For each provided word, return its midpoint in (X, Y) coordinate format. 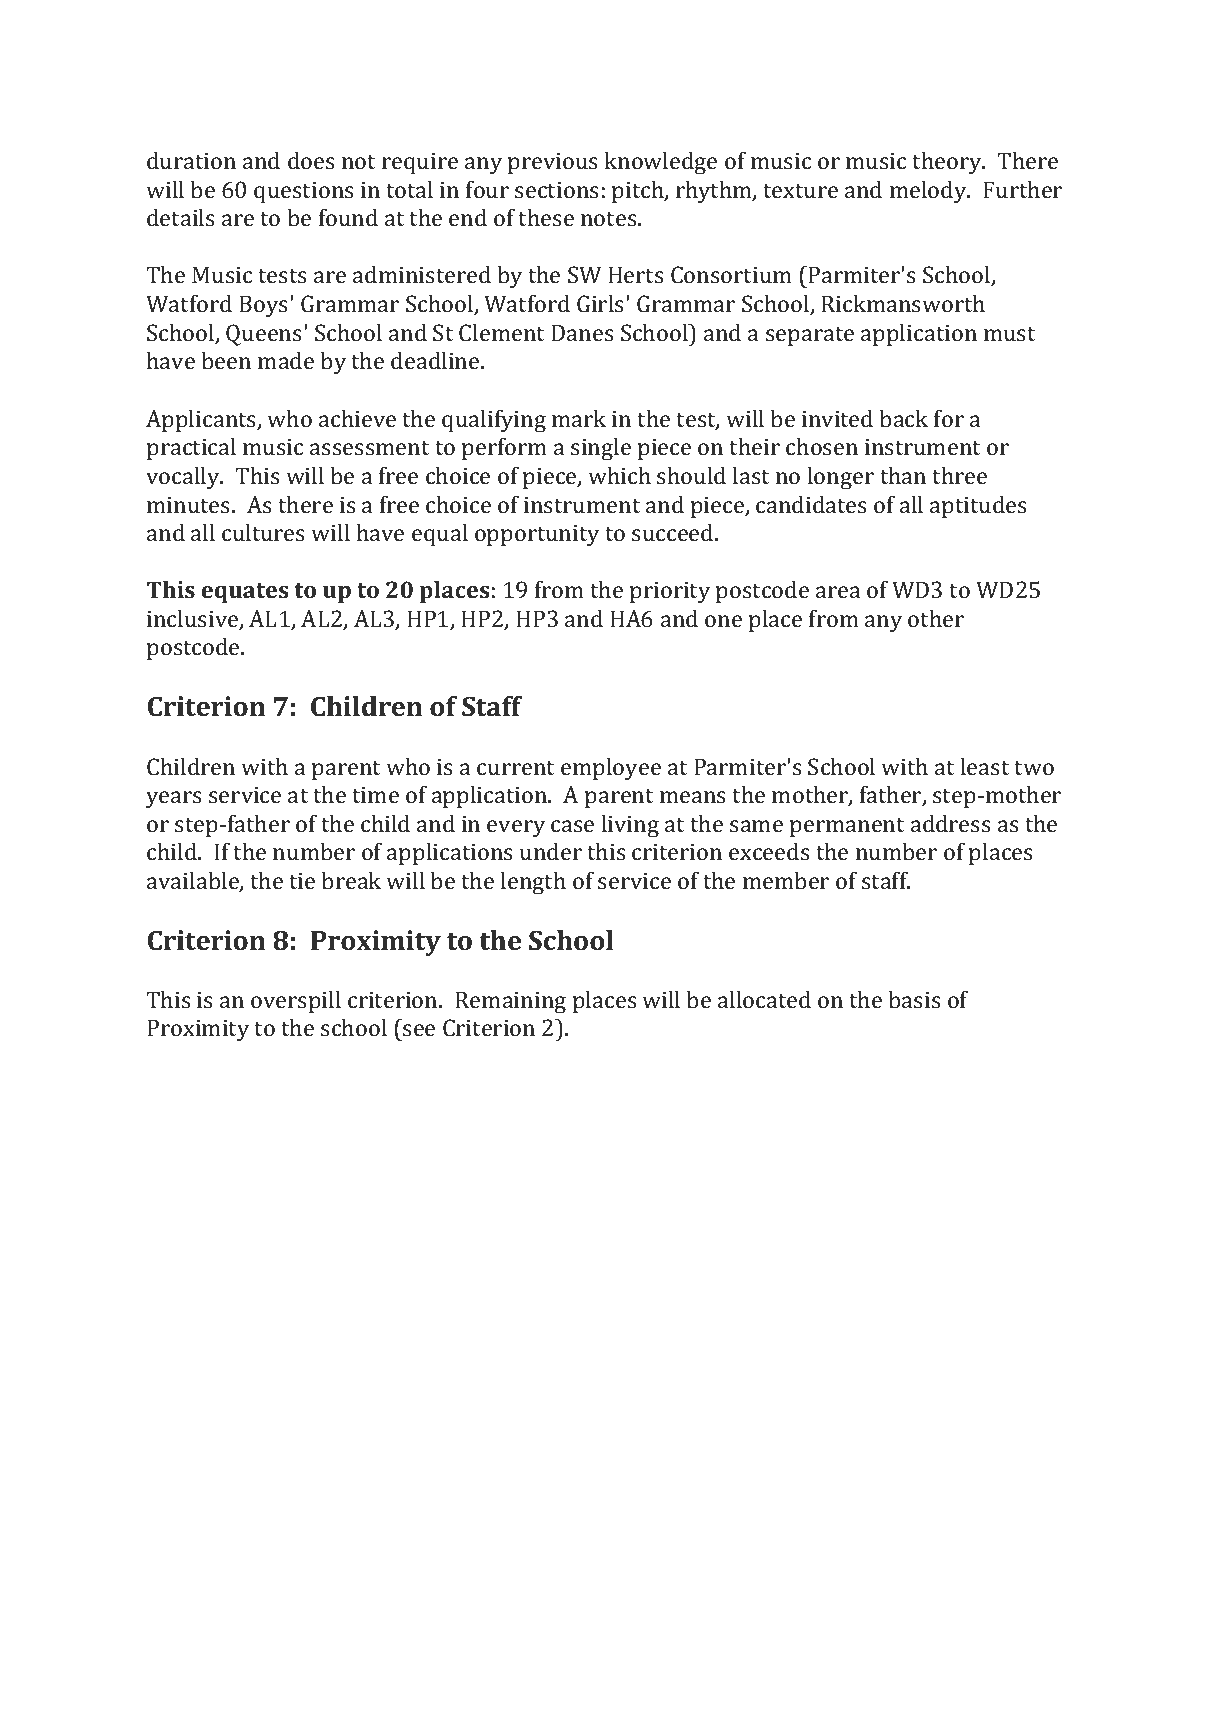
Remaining (510, 1002)
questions (304, 192)
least (985, 766)
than (903, 475)
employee (611, 769)
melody (929, 192)
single (601, 449)
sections (557, 190)
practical (191, 449)
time (375, 795)
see (419, 1030)
